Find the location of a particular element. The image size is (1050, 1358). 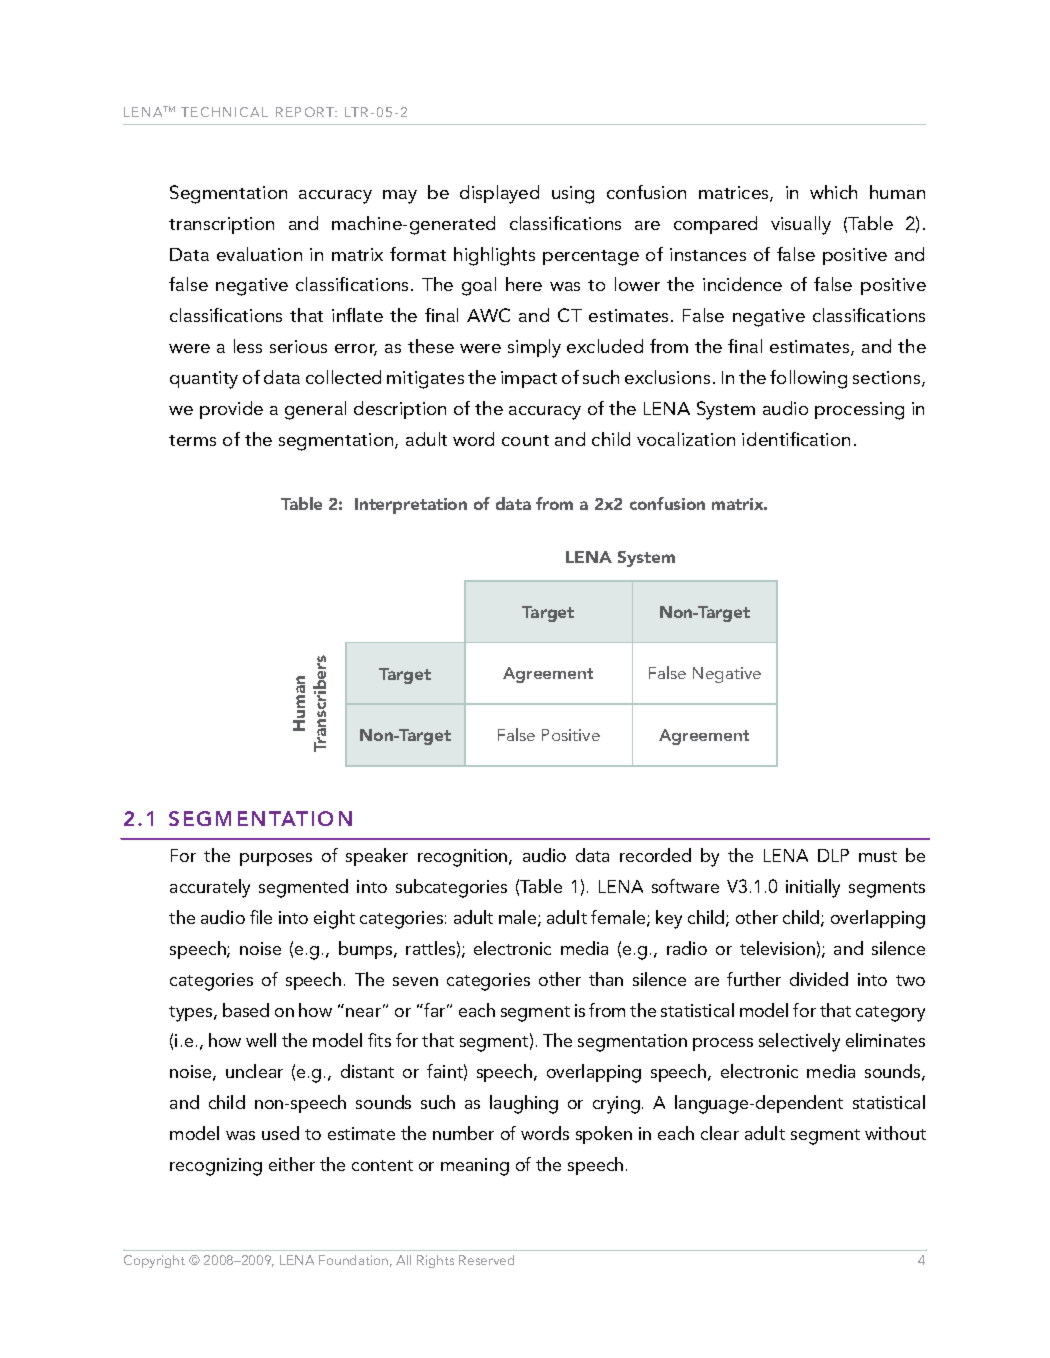

purposes is located at coordinates (276, 859).
